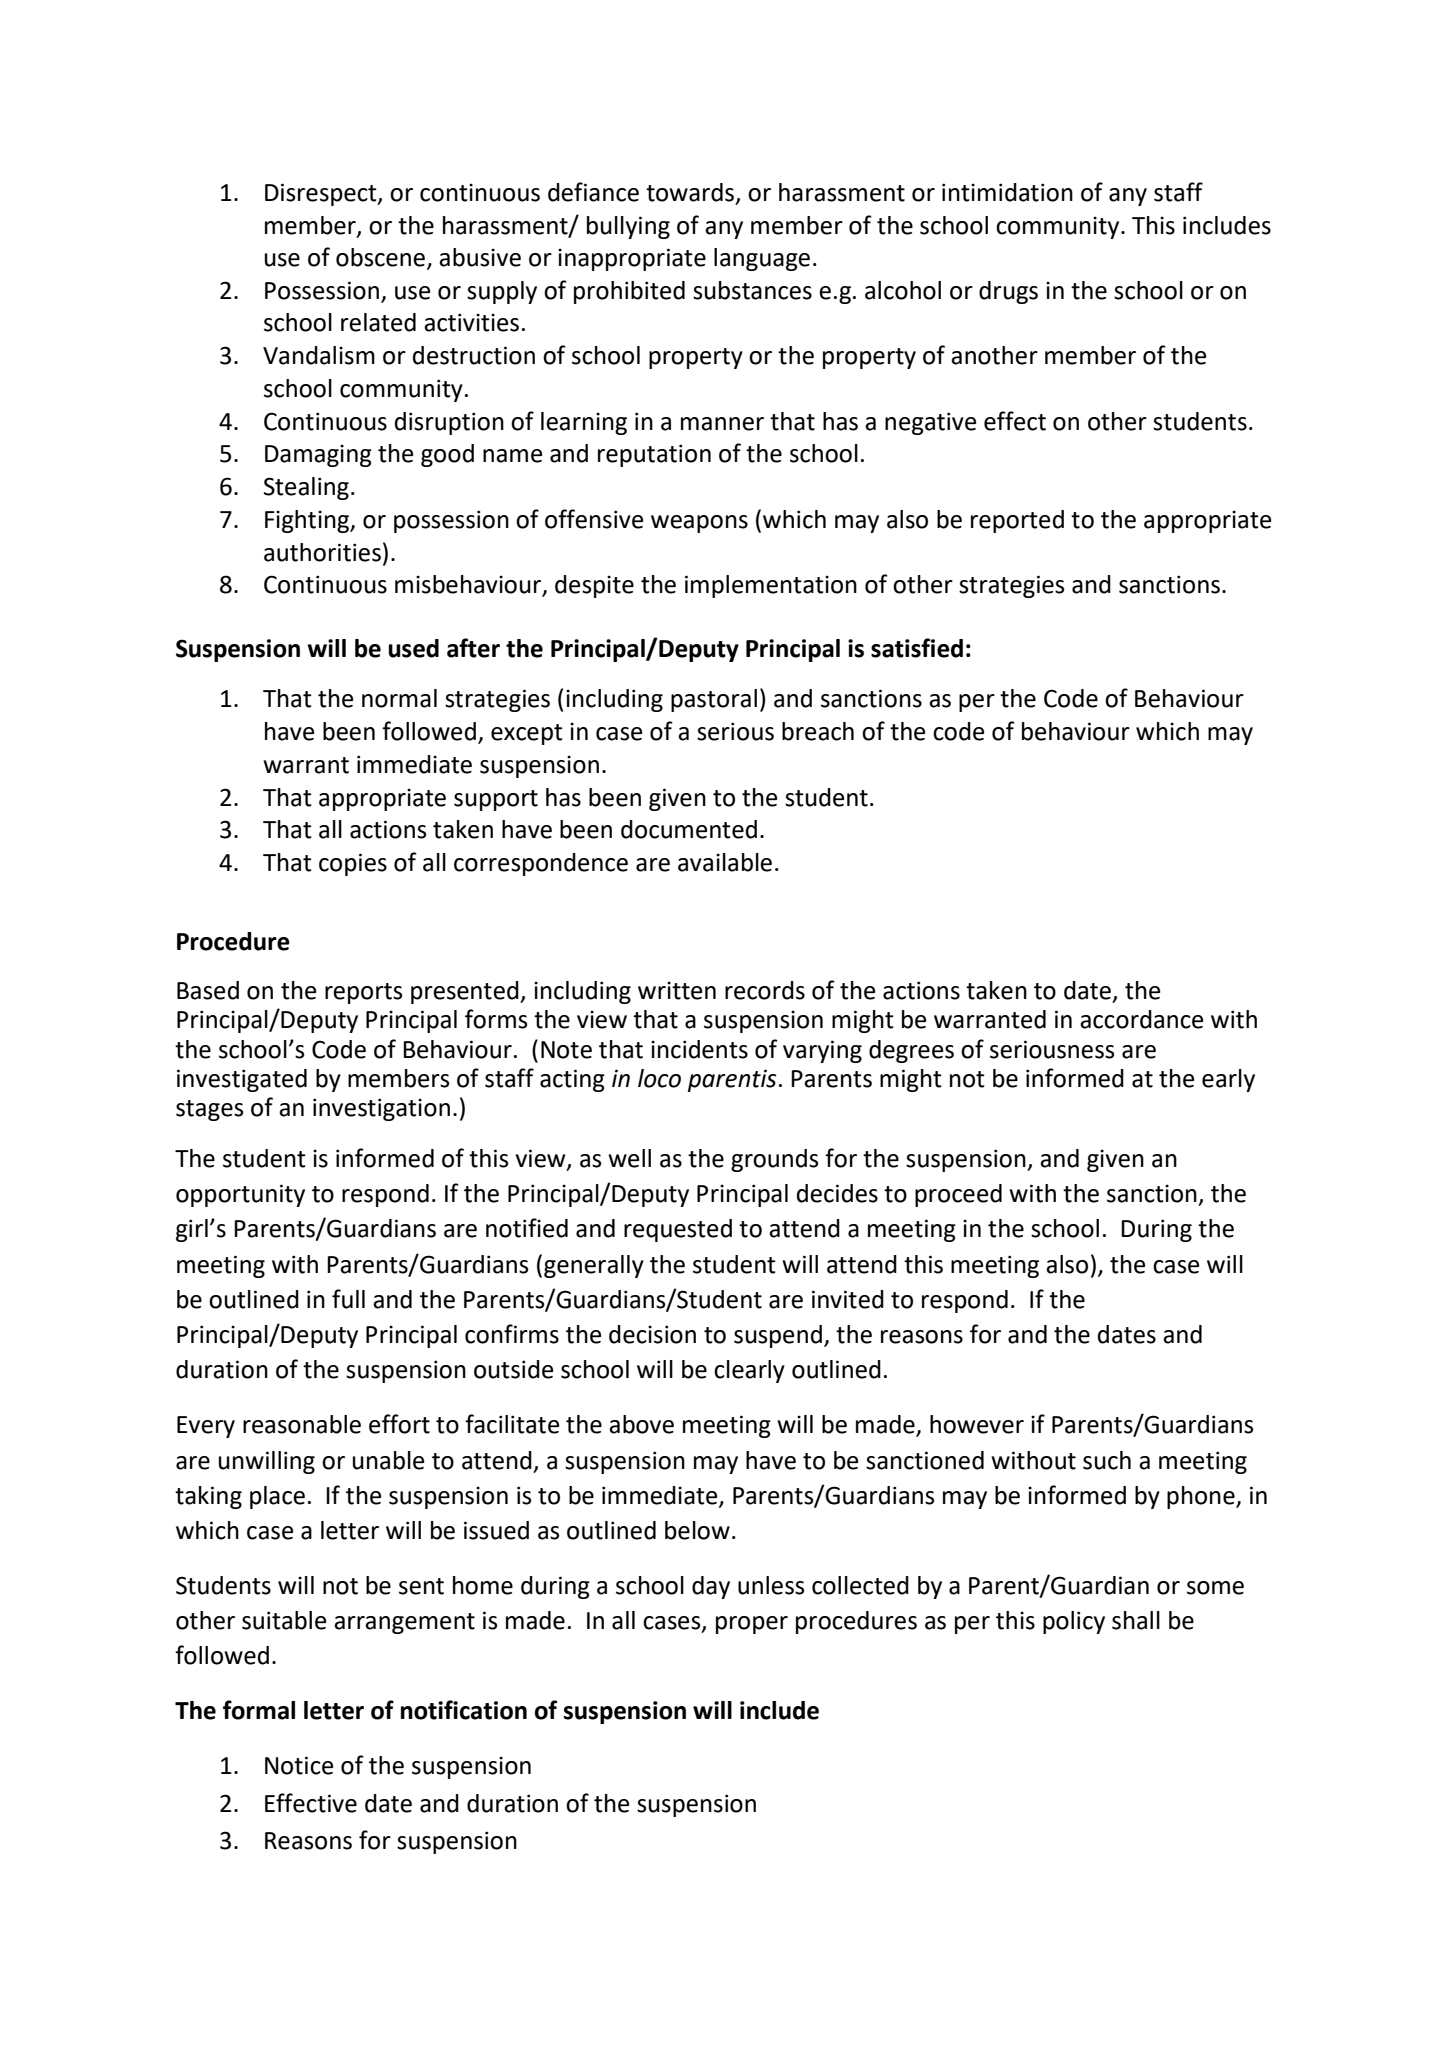 The width and height of the image is (1449, 2051). Describe the element at coordinates (1007, 192) in the image. I see `intimidation` at that location.
